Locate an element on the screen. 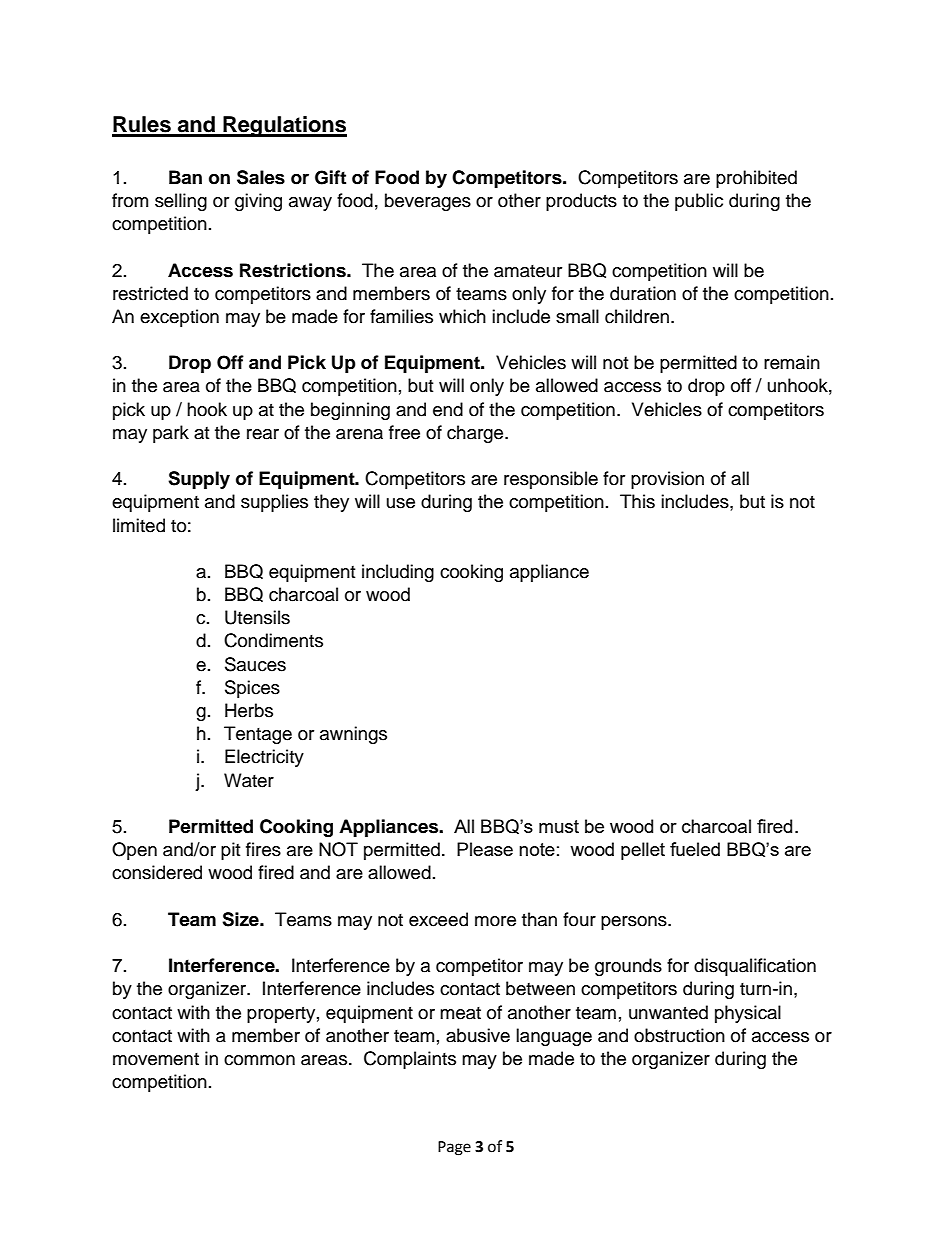 This screenshot has width=952, height=1233. end is located at coordinates (448, 409).
